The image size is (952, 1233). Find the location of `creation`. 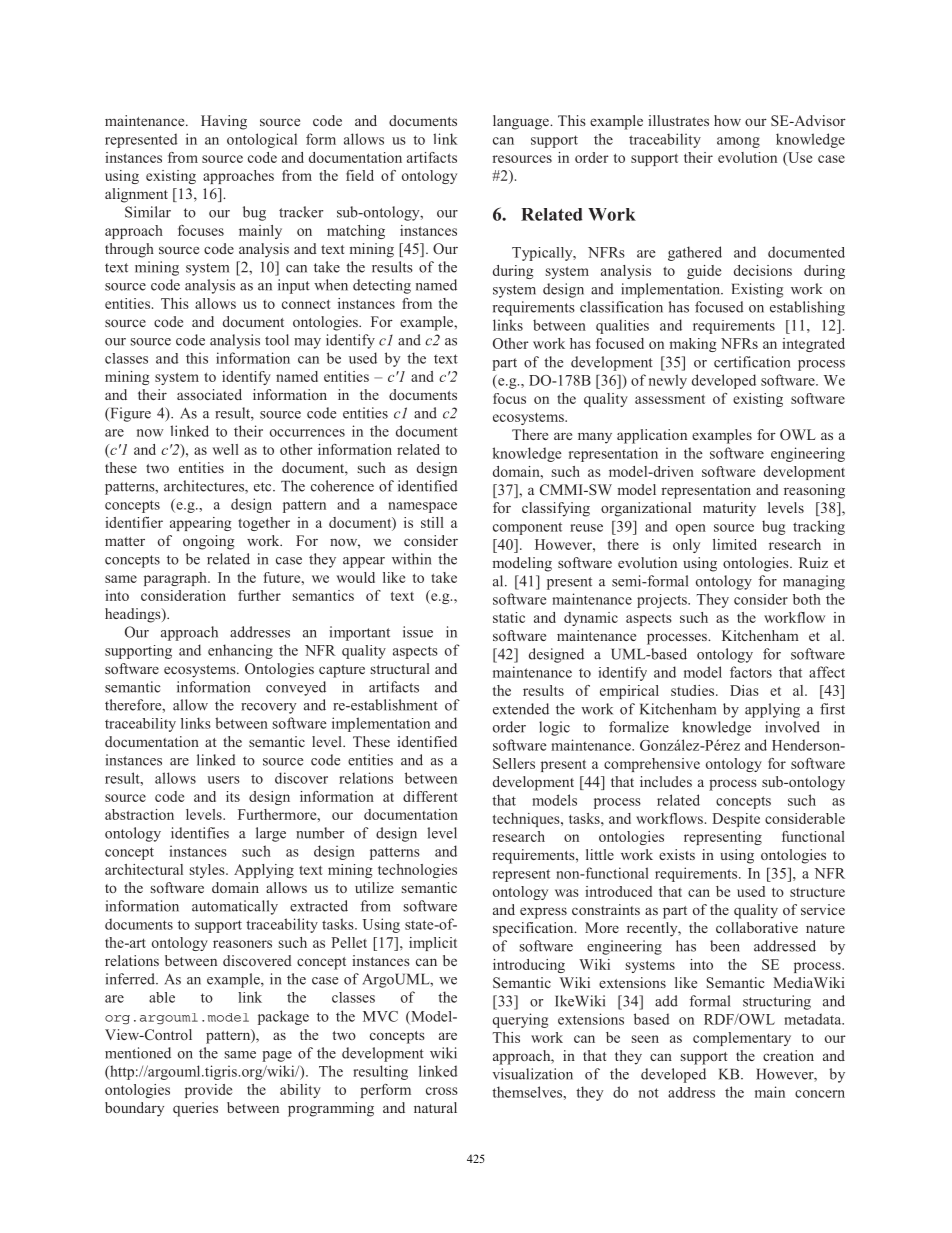

creation is located at coordinates (788, 1055).
